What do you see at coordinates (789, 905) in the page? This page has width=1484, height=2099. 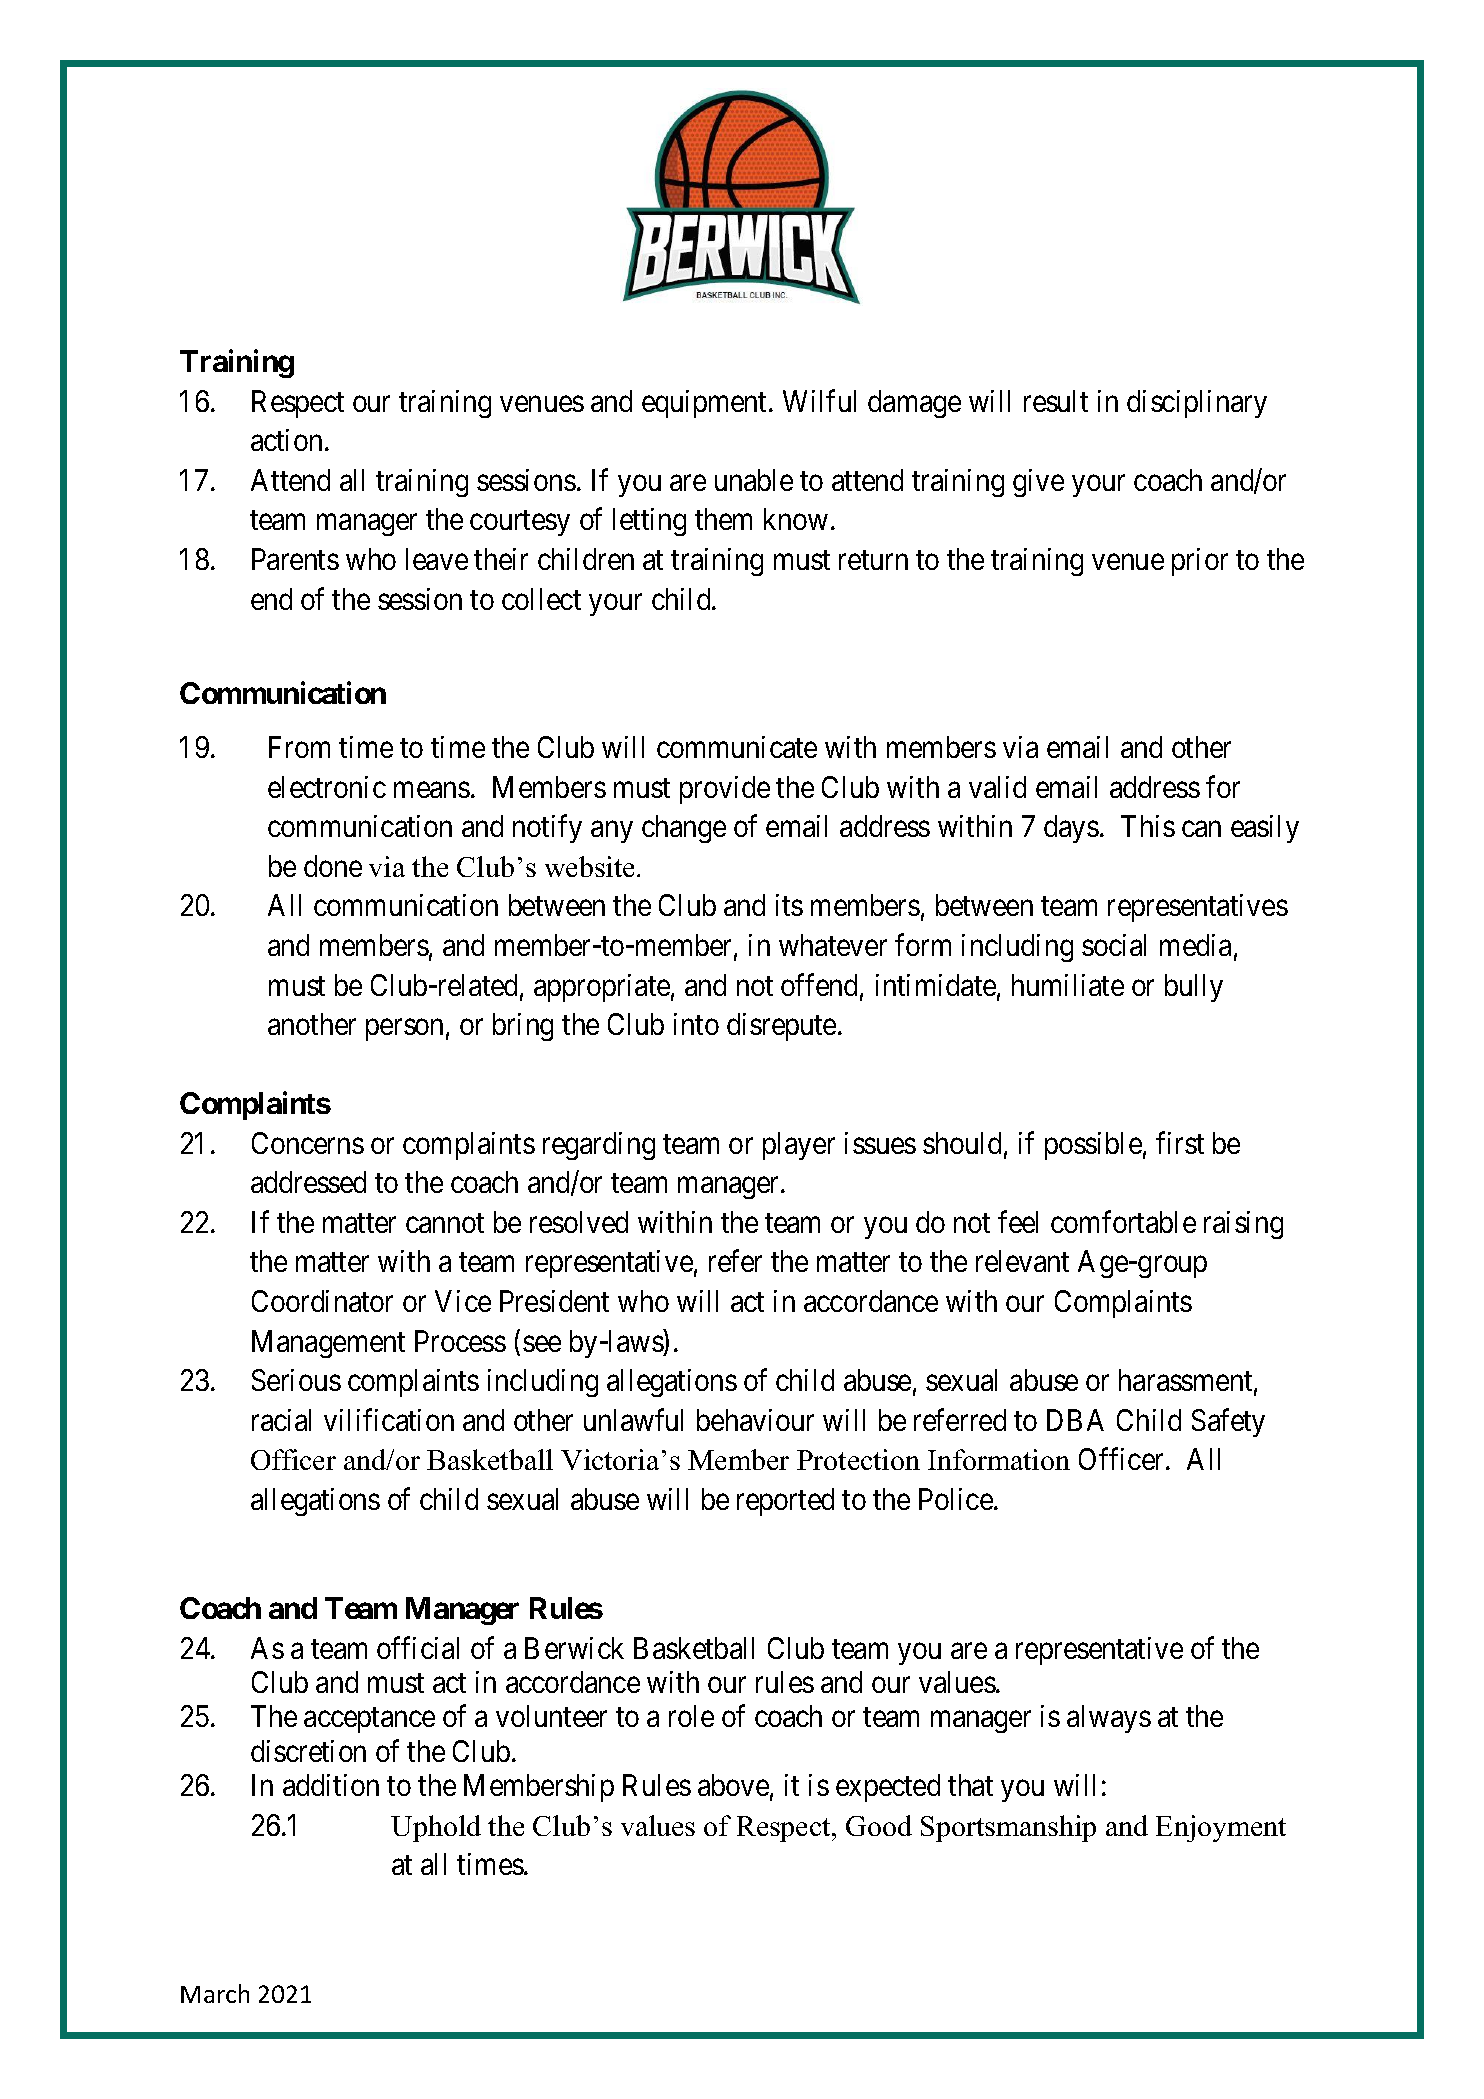 I see `its` at bounding box center [789, 905].
